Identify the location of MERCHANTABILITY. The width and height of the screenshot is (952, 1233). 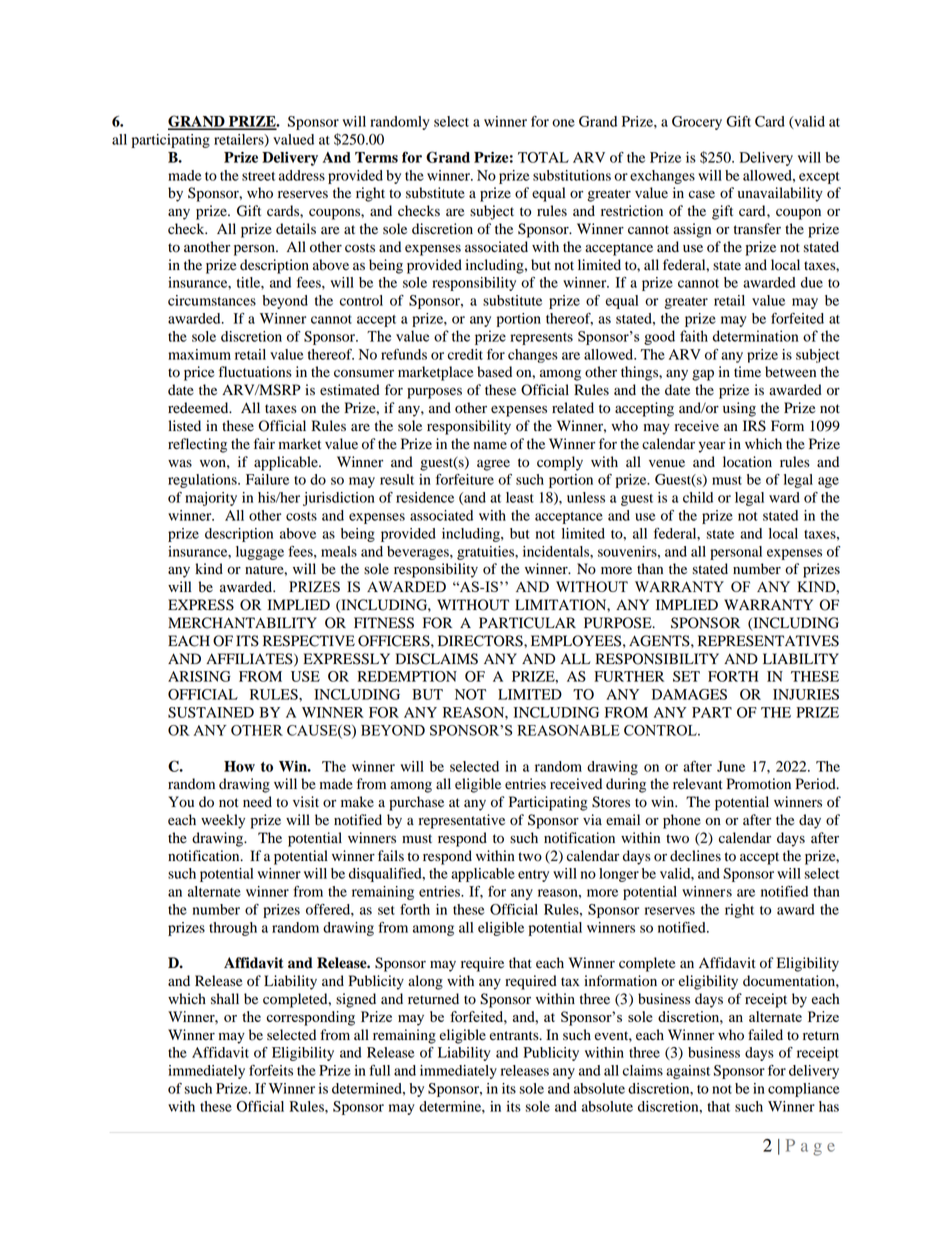
(242, 623).
